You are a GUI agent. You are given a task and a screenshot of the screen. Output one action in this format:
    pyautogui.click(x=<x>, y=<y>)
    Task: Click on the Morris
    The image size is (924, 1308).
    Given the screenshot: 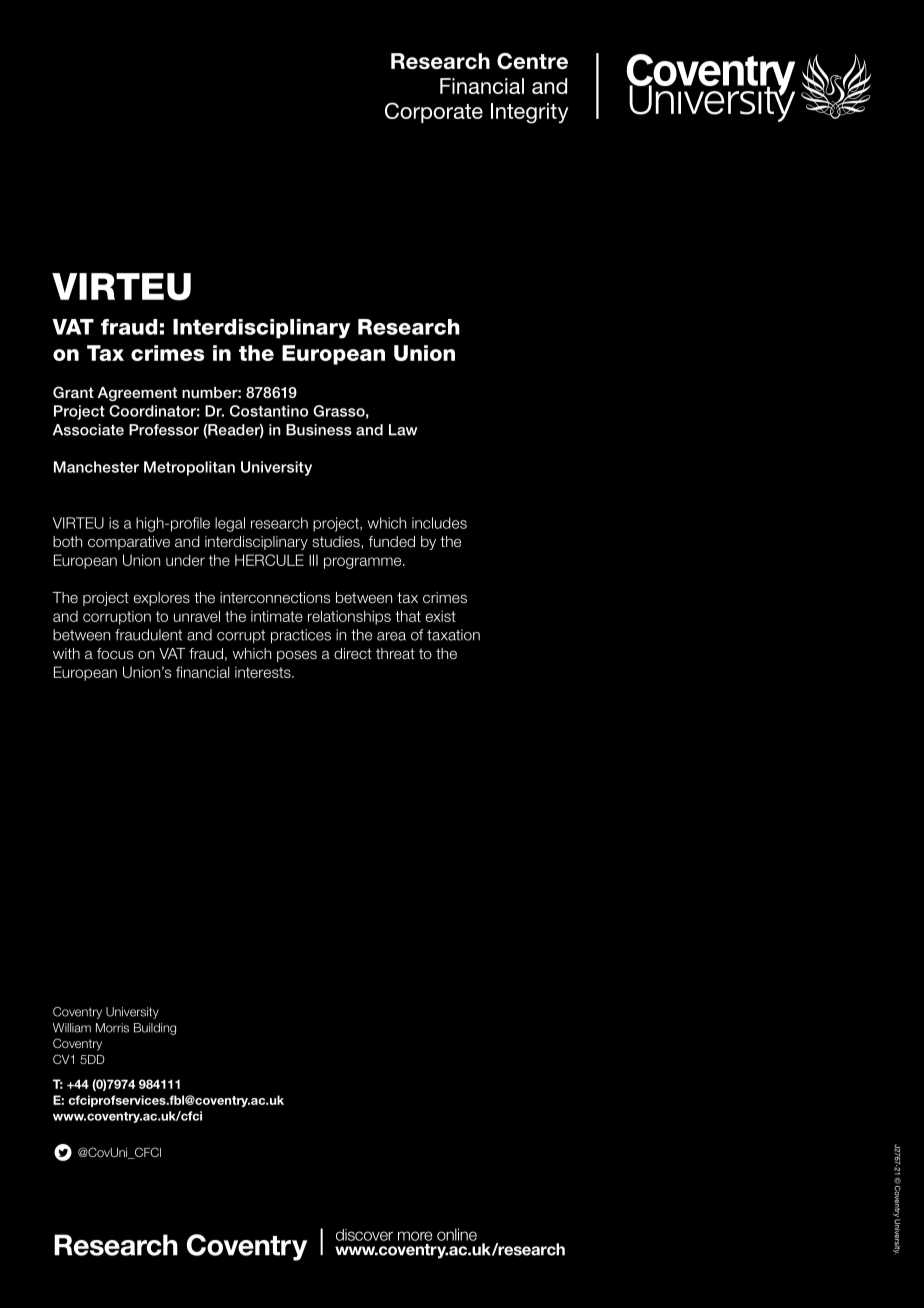 What is the action you would take?
    pyautogui.click(x=112, y=1028)
